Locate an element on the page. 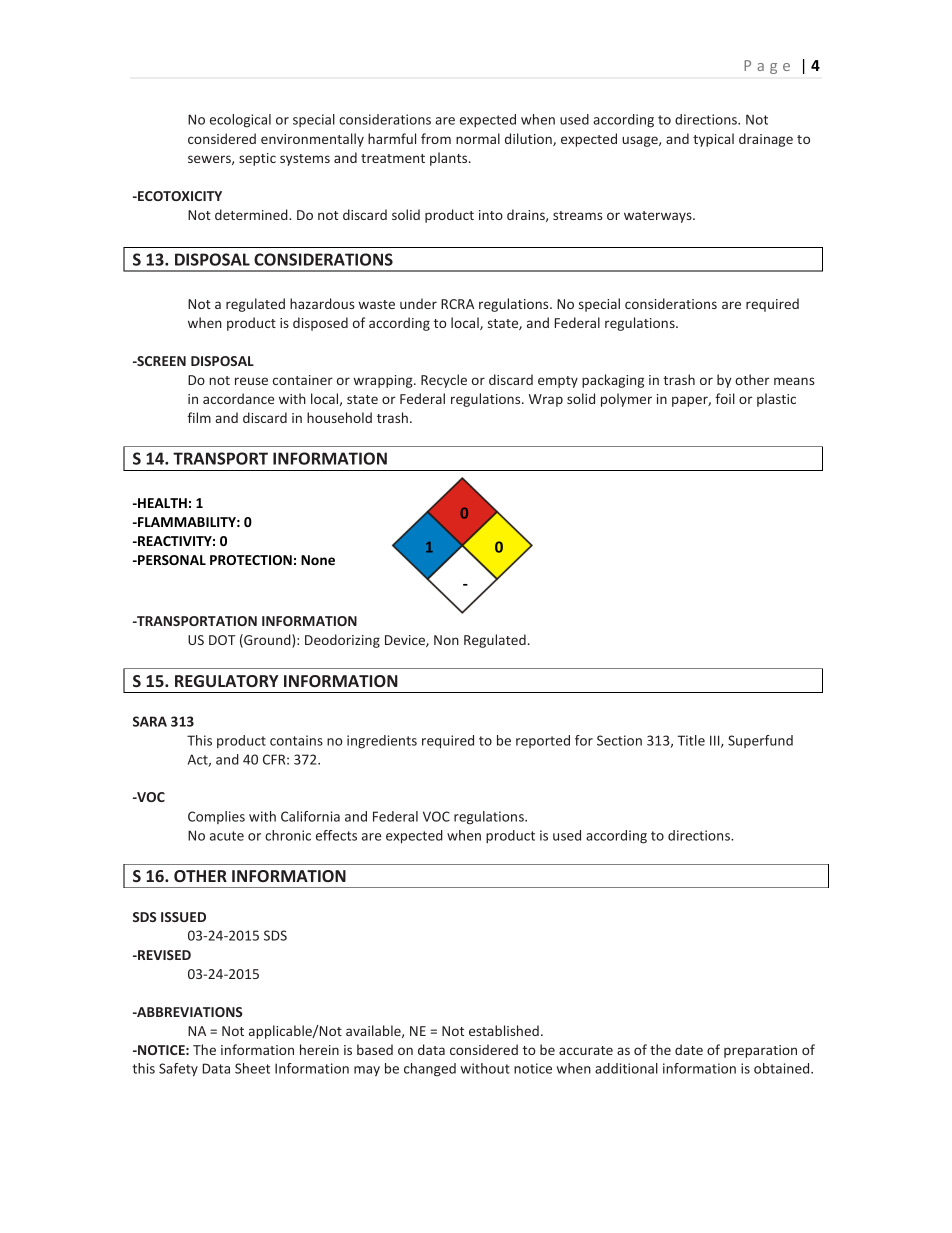 The width and height of the page is (952, 1233). septic is located at coordinates (257, 159).
